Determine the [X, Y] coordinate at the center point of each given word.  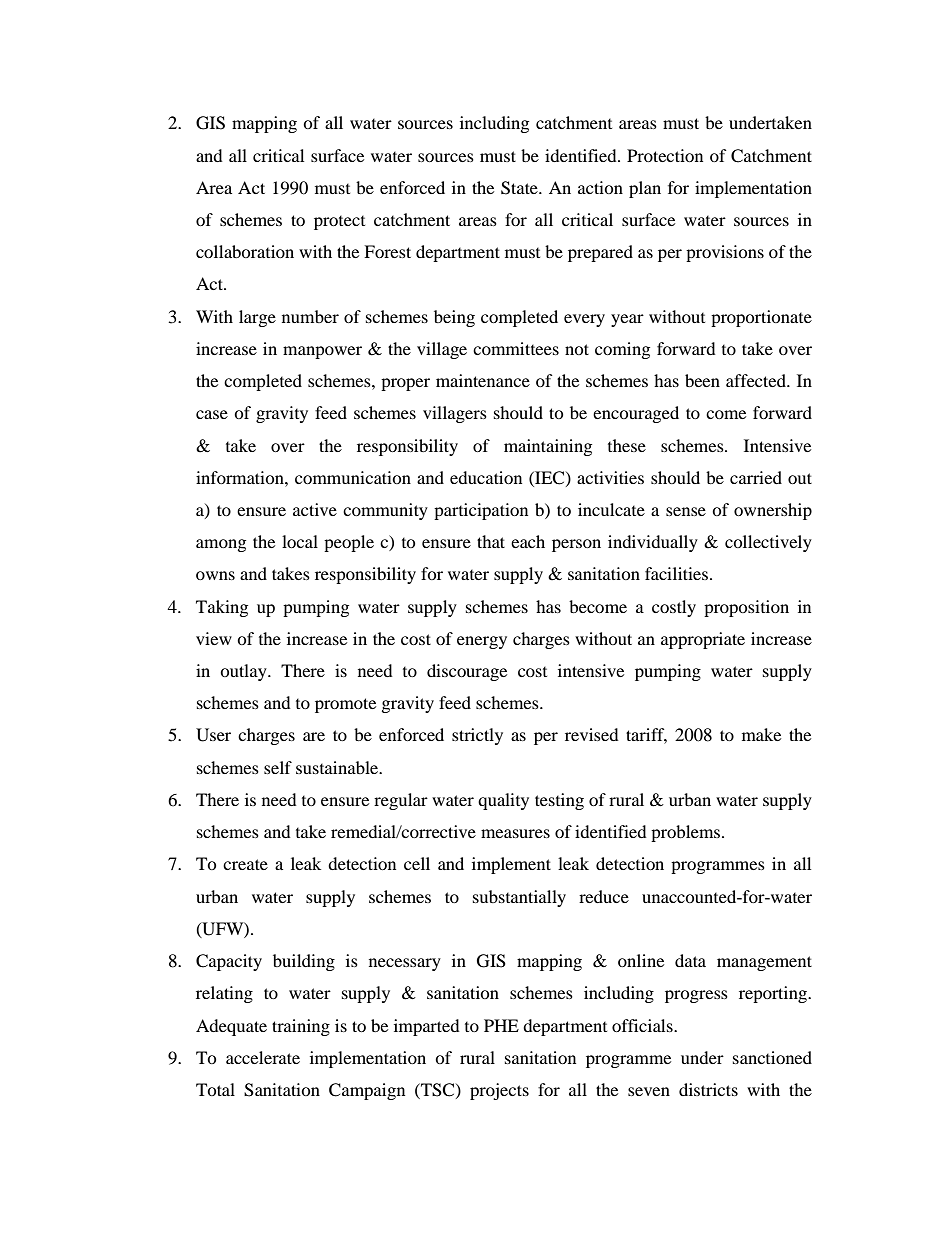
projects [499, 1091]
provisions [725, 253]
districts [708, 1089]
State [520, 188]
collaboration [245, 251]
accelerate [263, 1057]
